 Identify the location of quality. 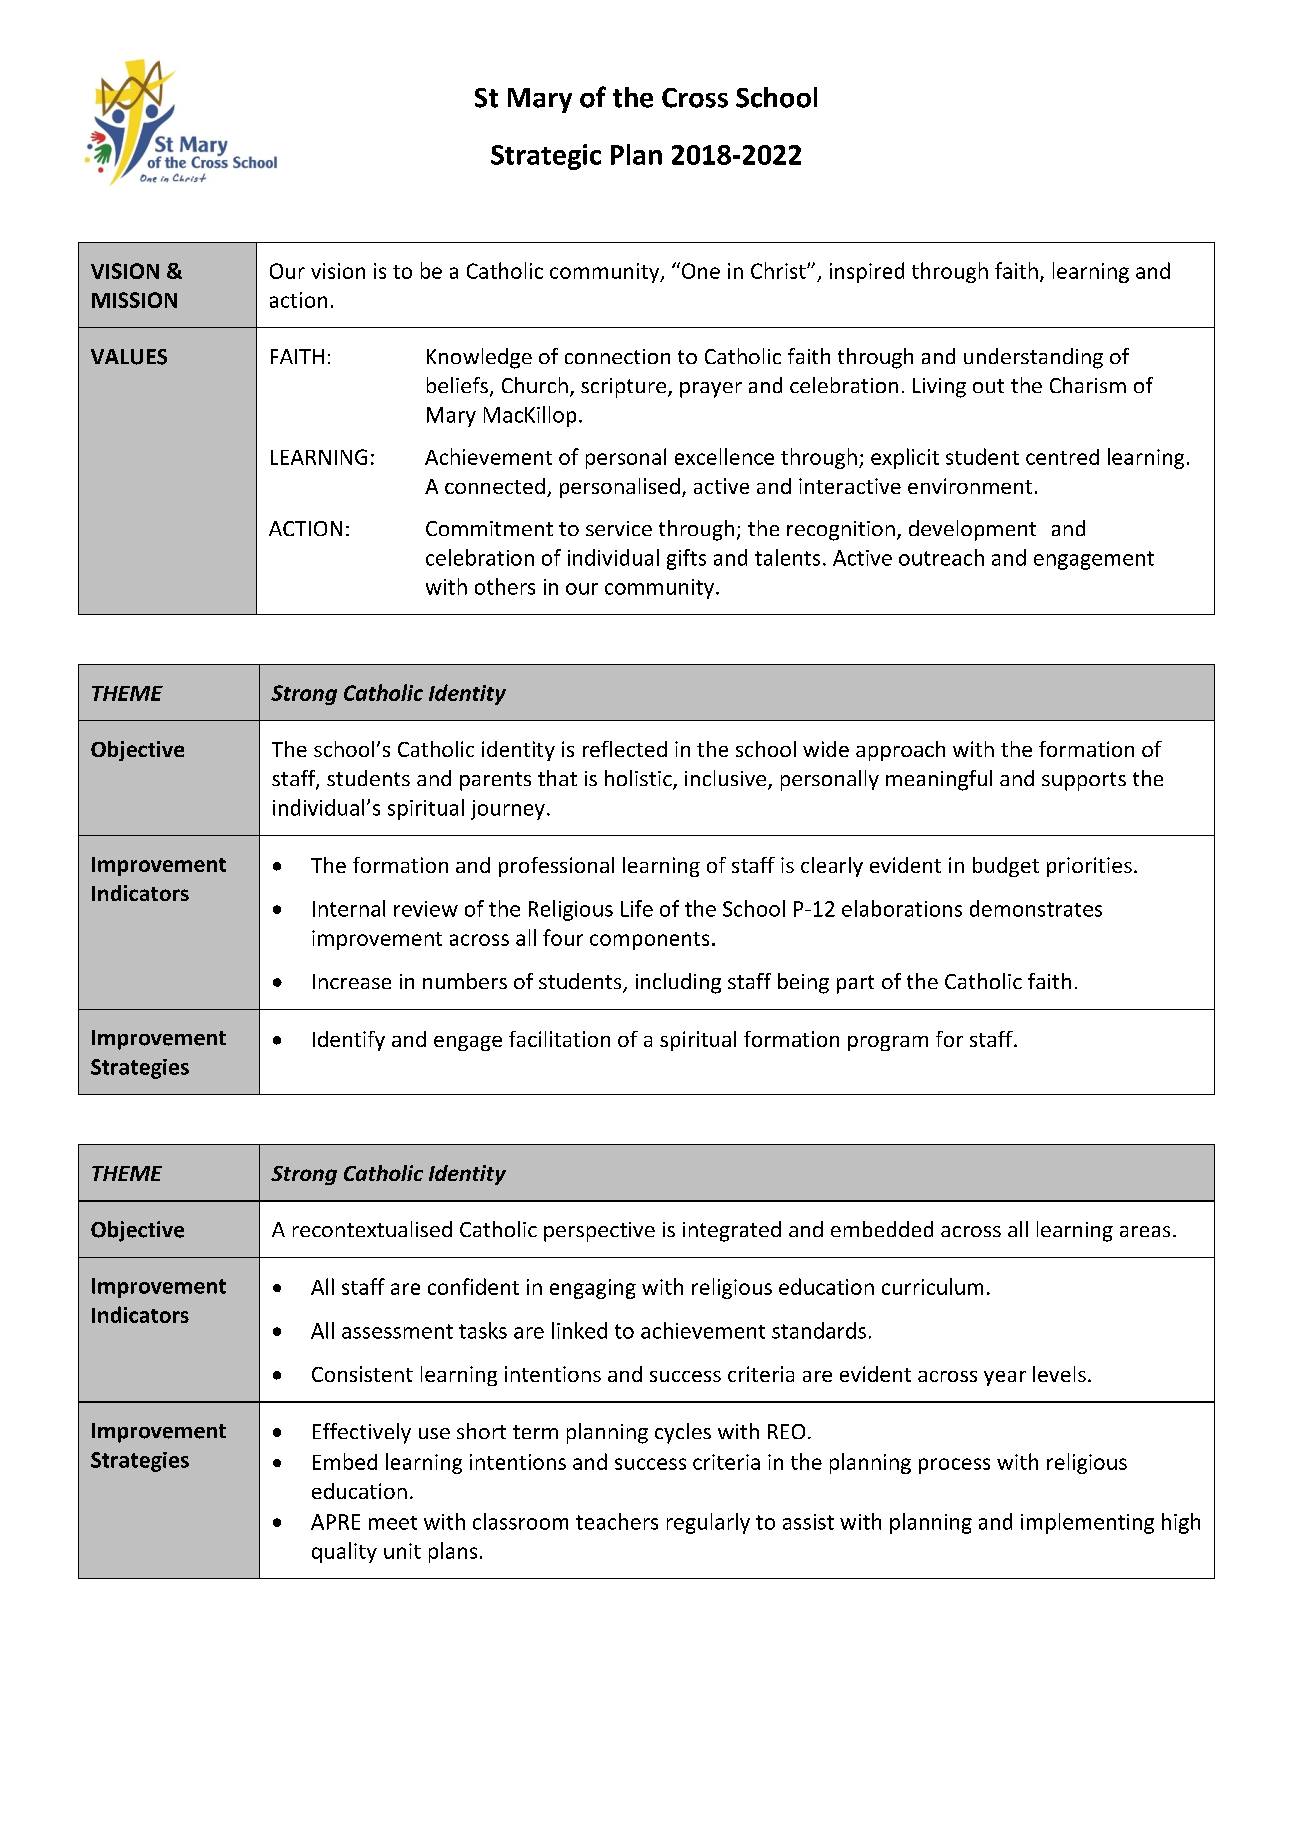
(344, 1552).
